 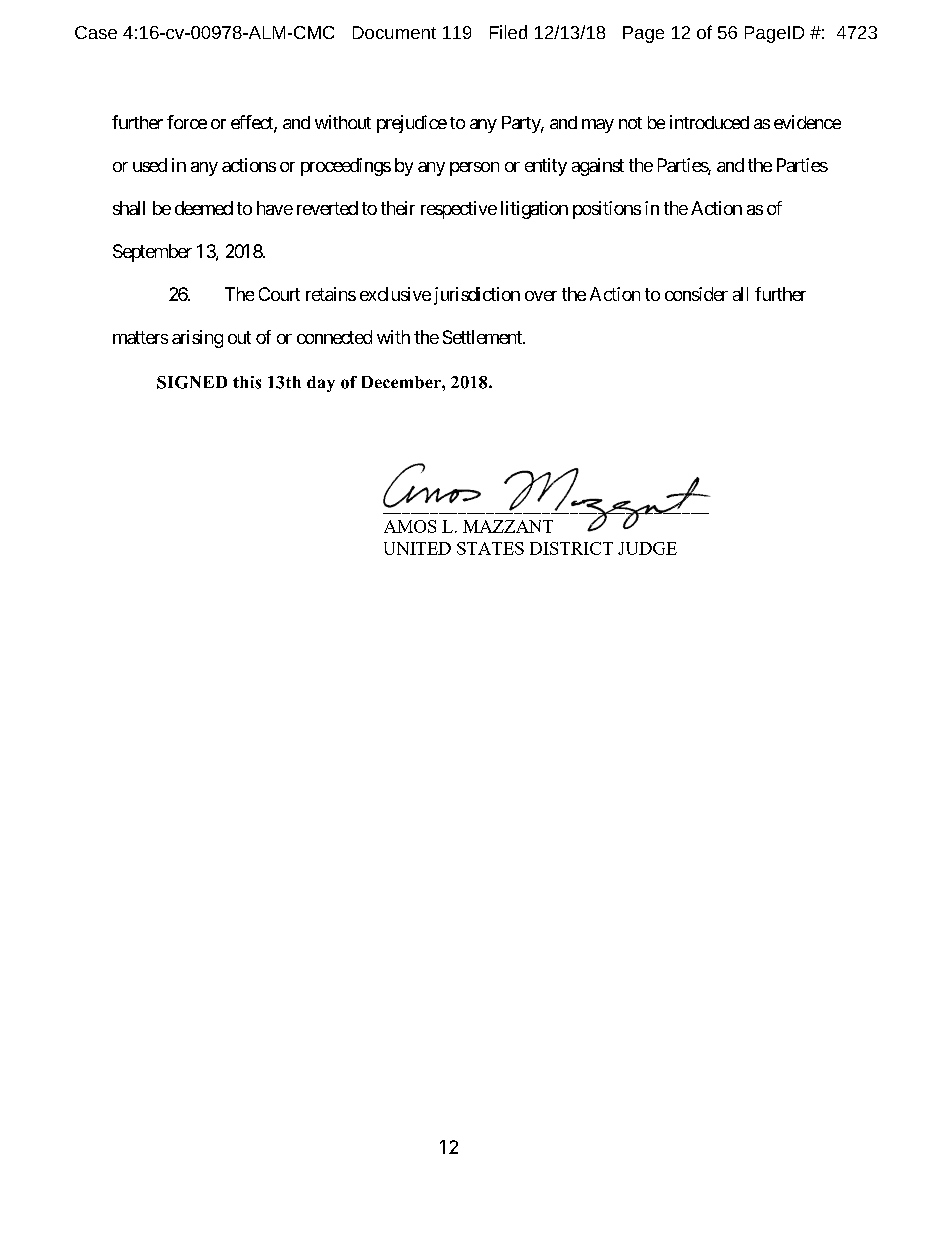 What do you see at coordinates (508, 32) in the screenshot?
I see `Filed` at bounding box center [508, 32].
